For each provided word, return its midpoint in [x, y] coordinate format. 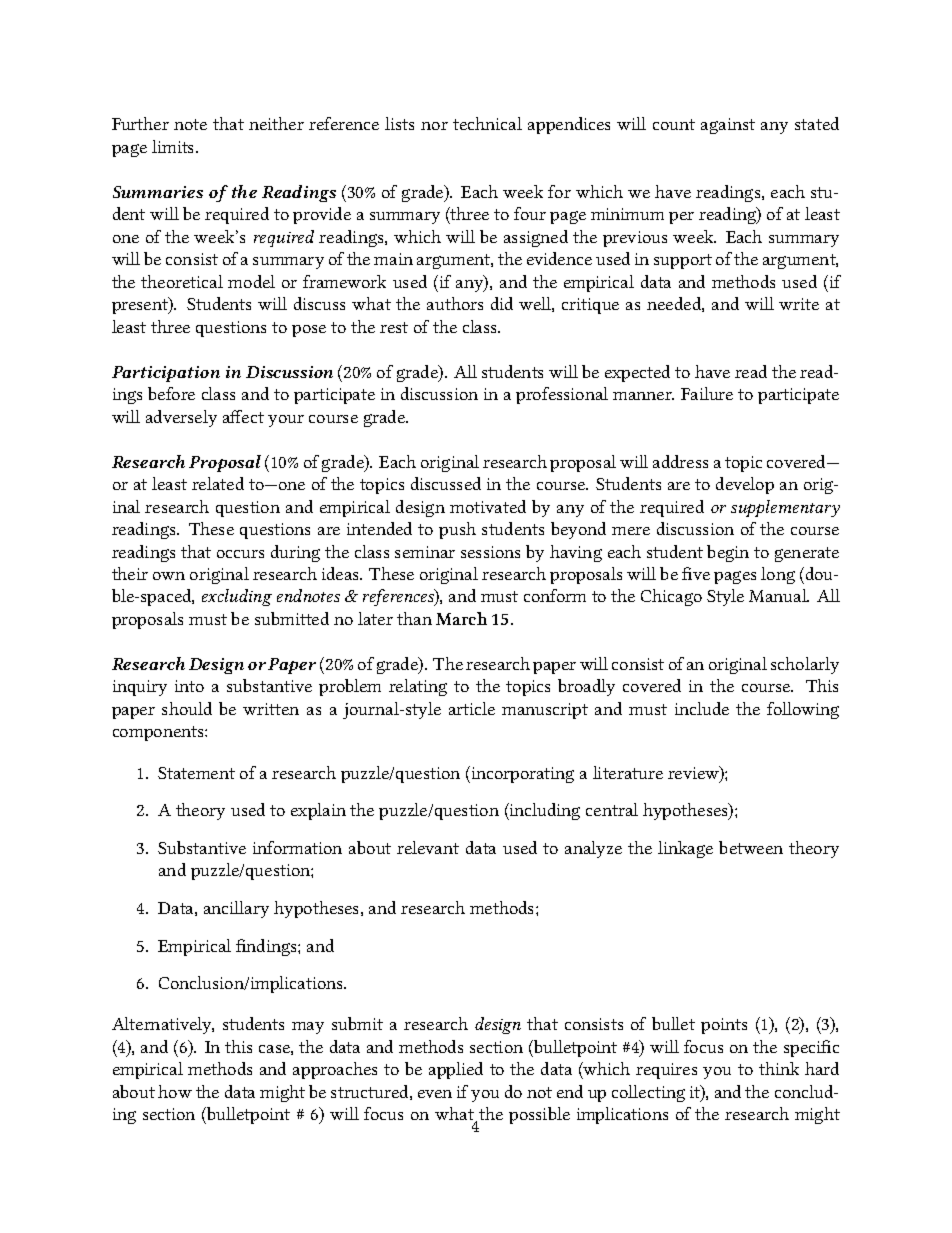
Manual [779, 595]
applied [456, 1070]
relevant [428, 847]
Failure [707, 393]
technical [487, 123]
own [169, 576]
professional [562, 395]
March [461, 618]
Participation [166, 374]
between [751, 847]
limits [174, 146]
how [175, 1091]
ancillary [236, 909]
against [728, 126]
